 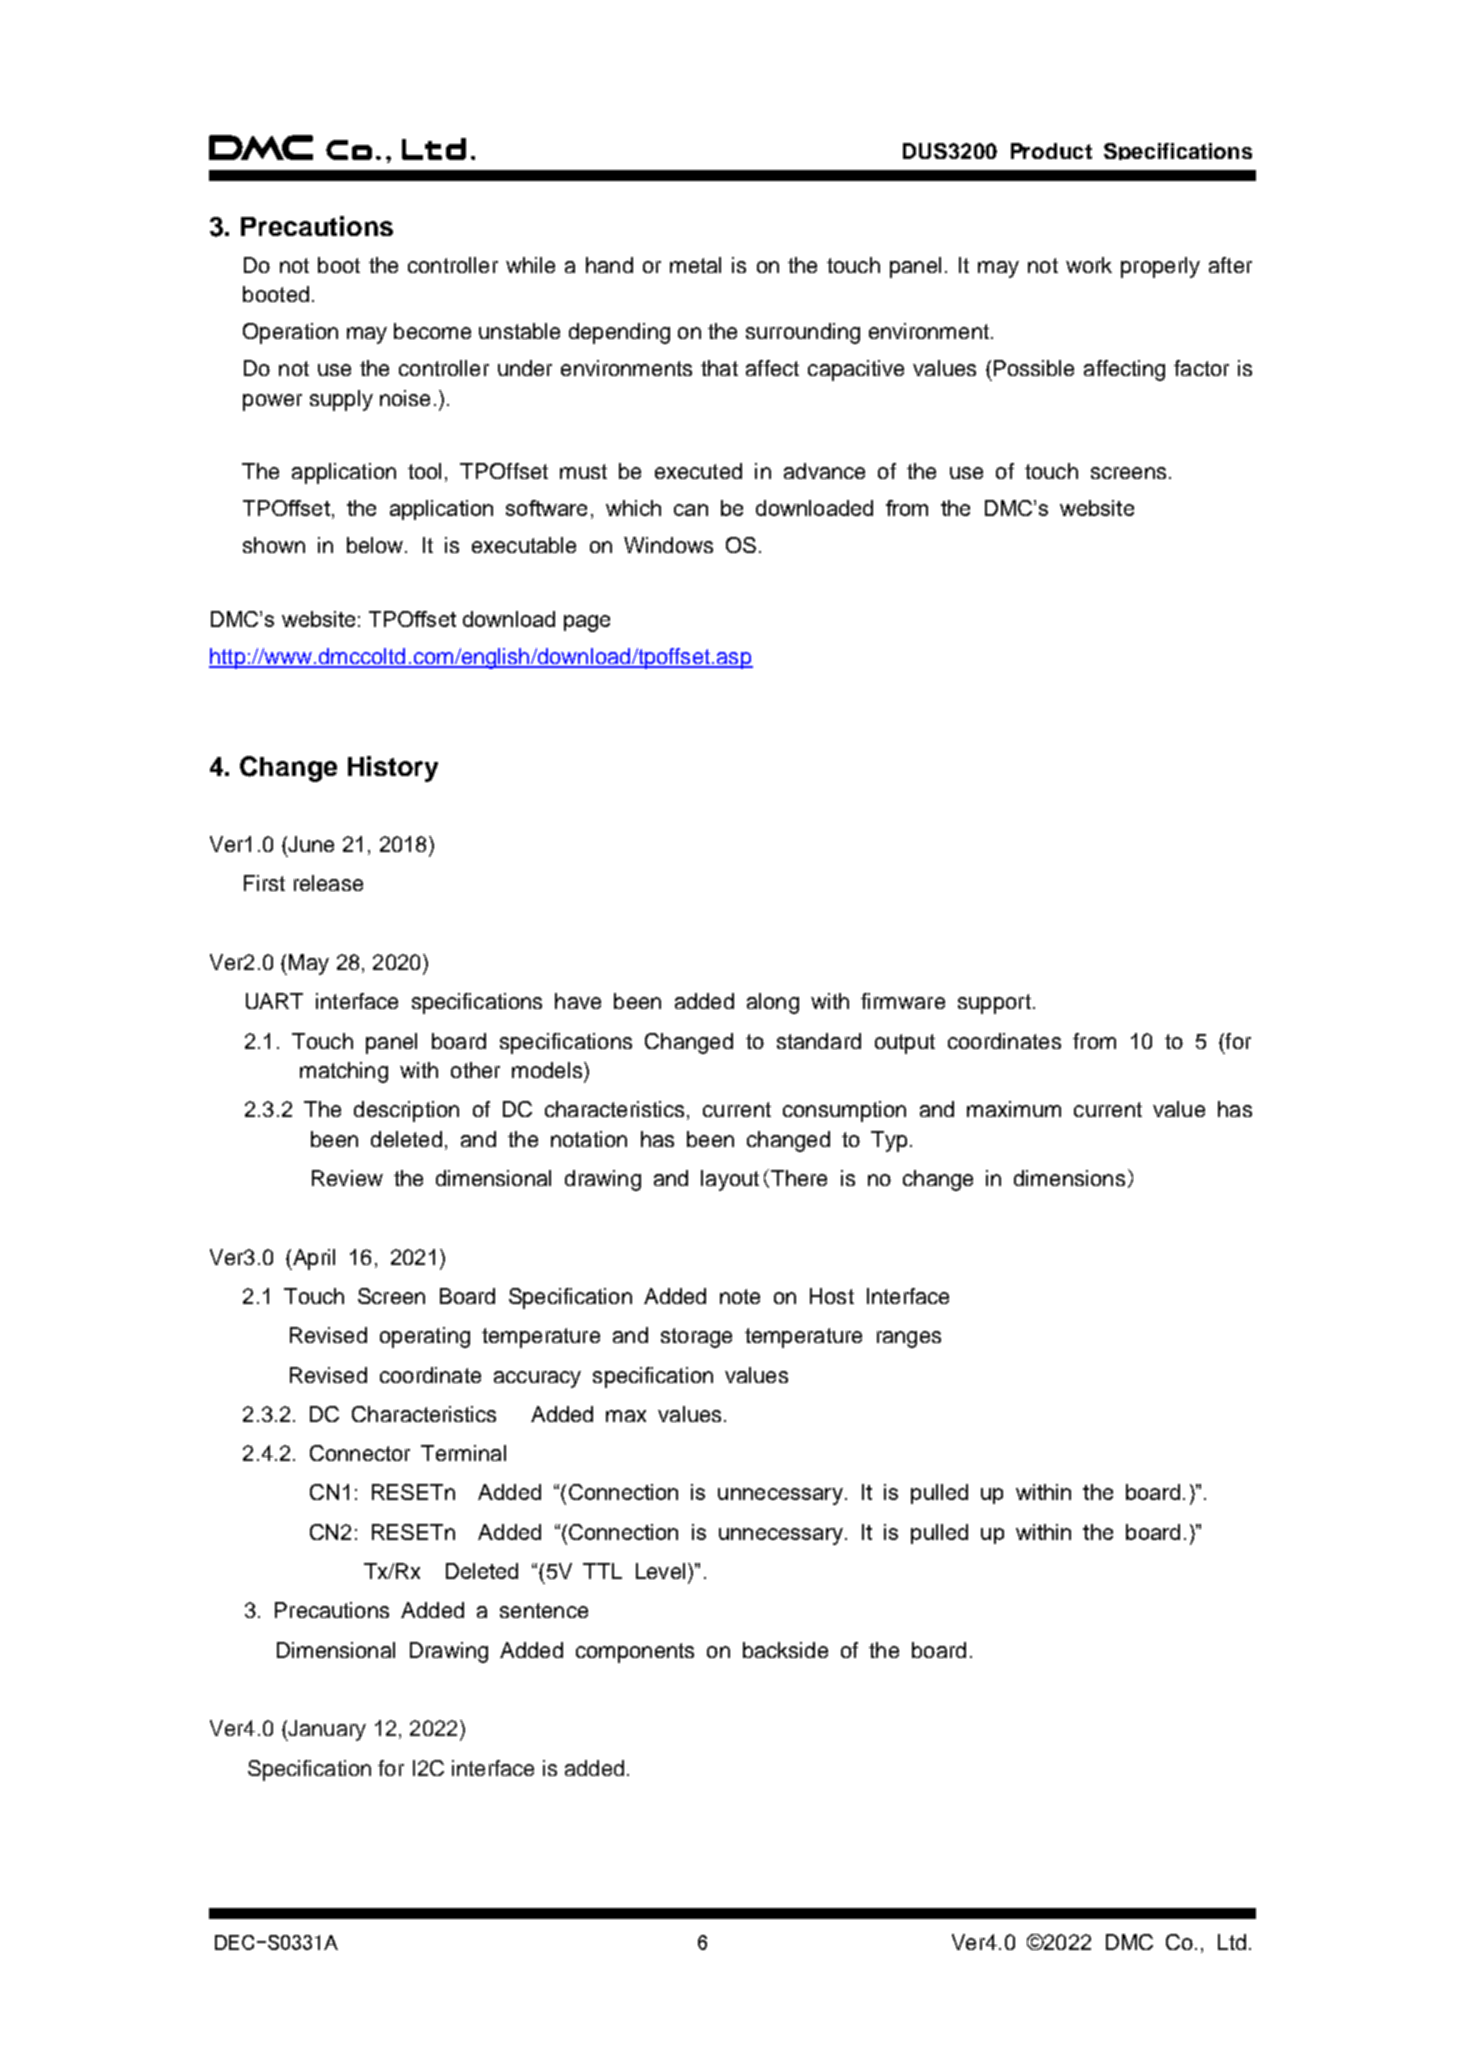 What do you see at coordinates (785, 1650) in the screenshot?
I see `backside` at bounding box center [785, 1650].
